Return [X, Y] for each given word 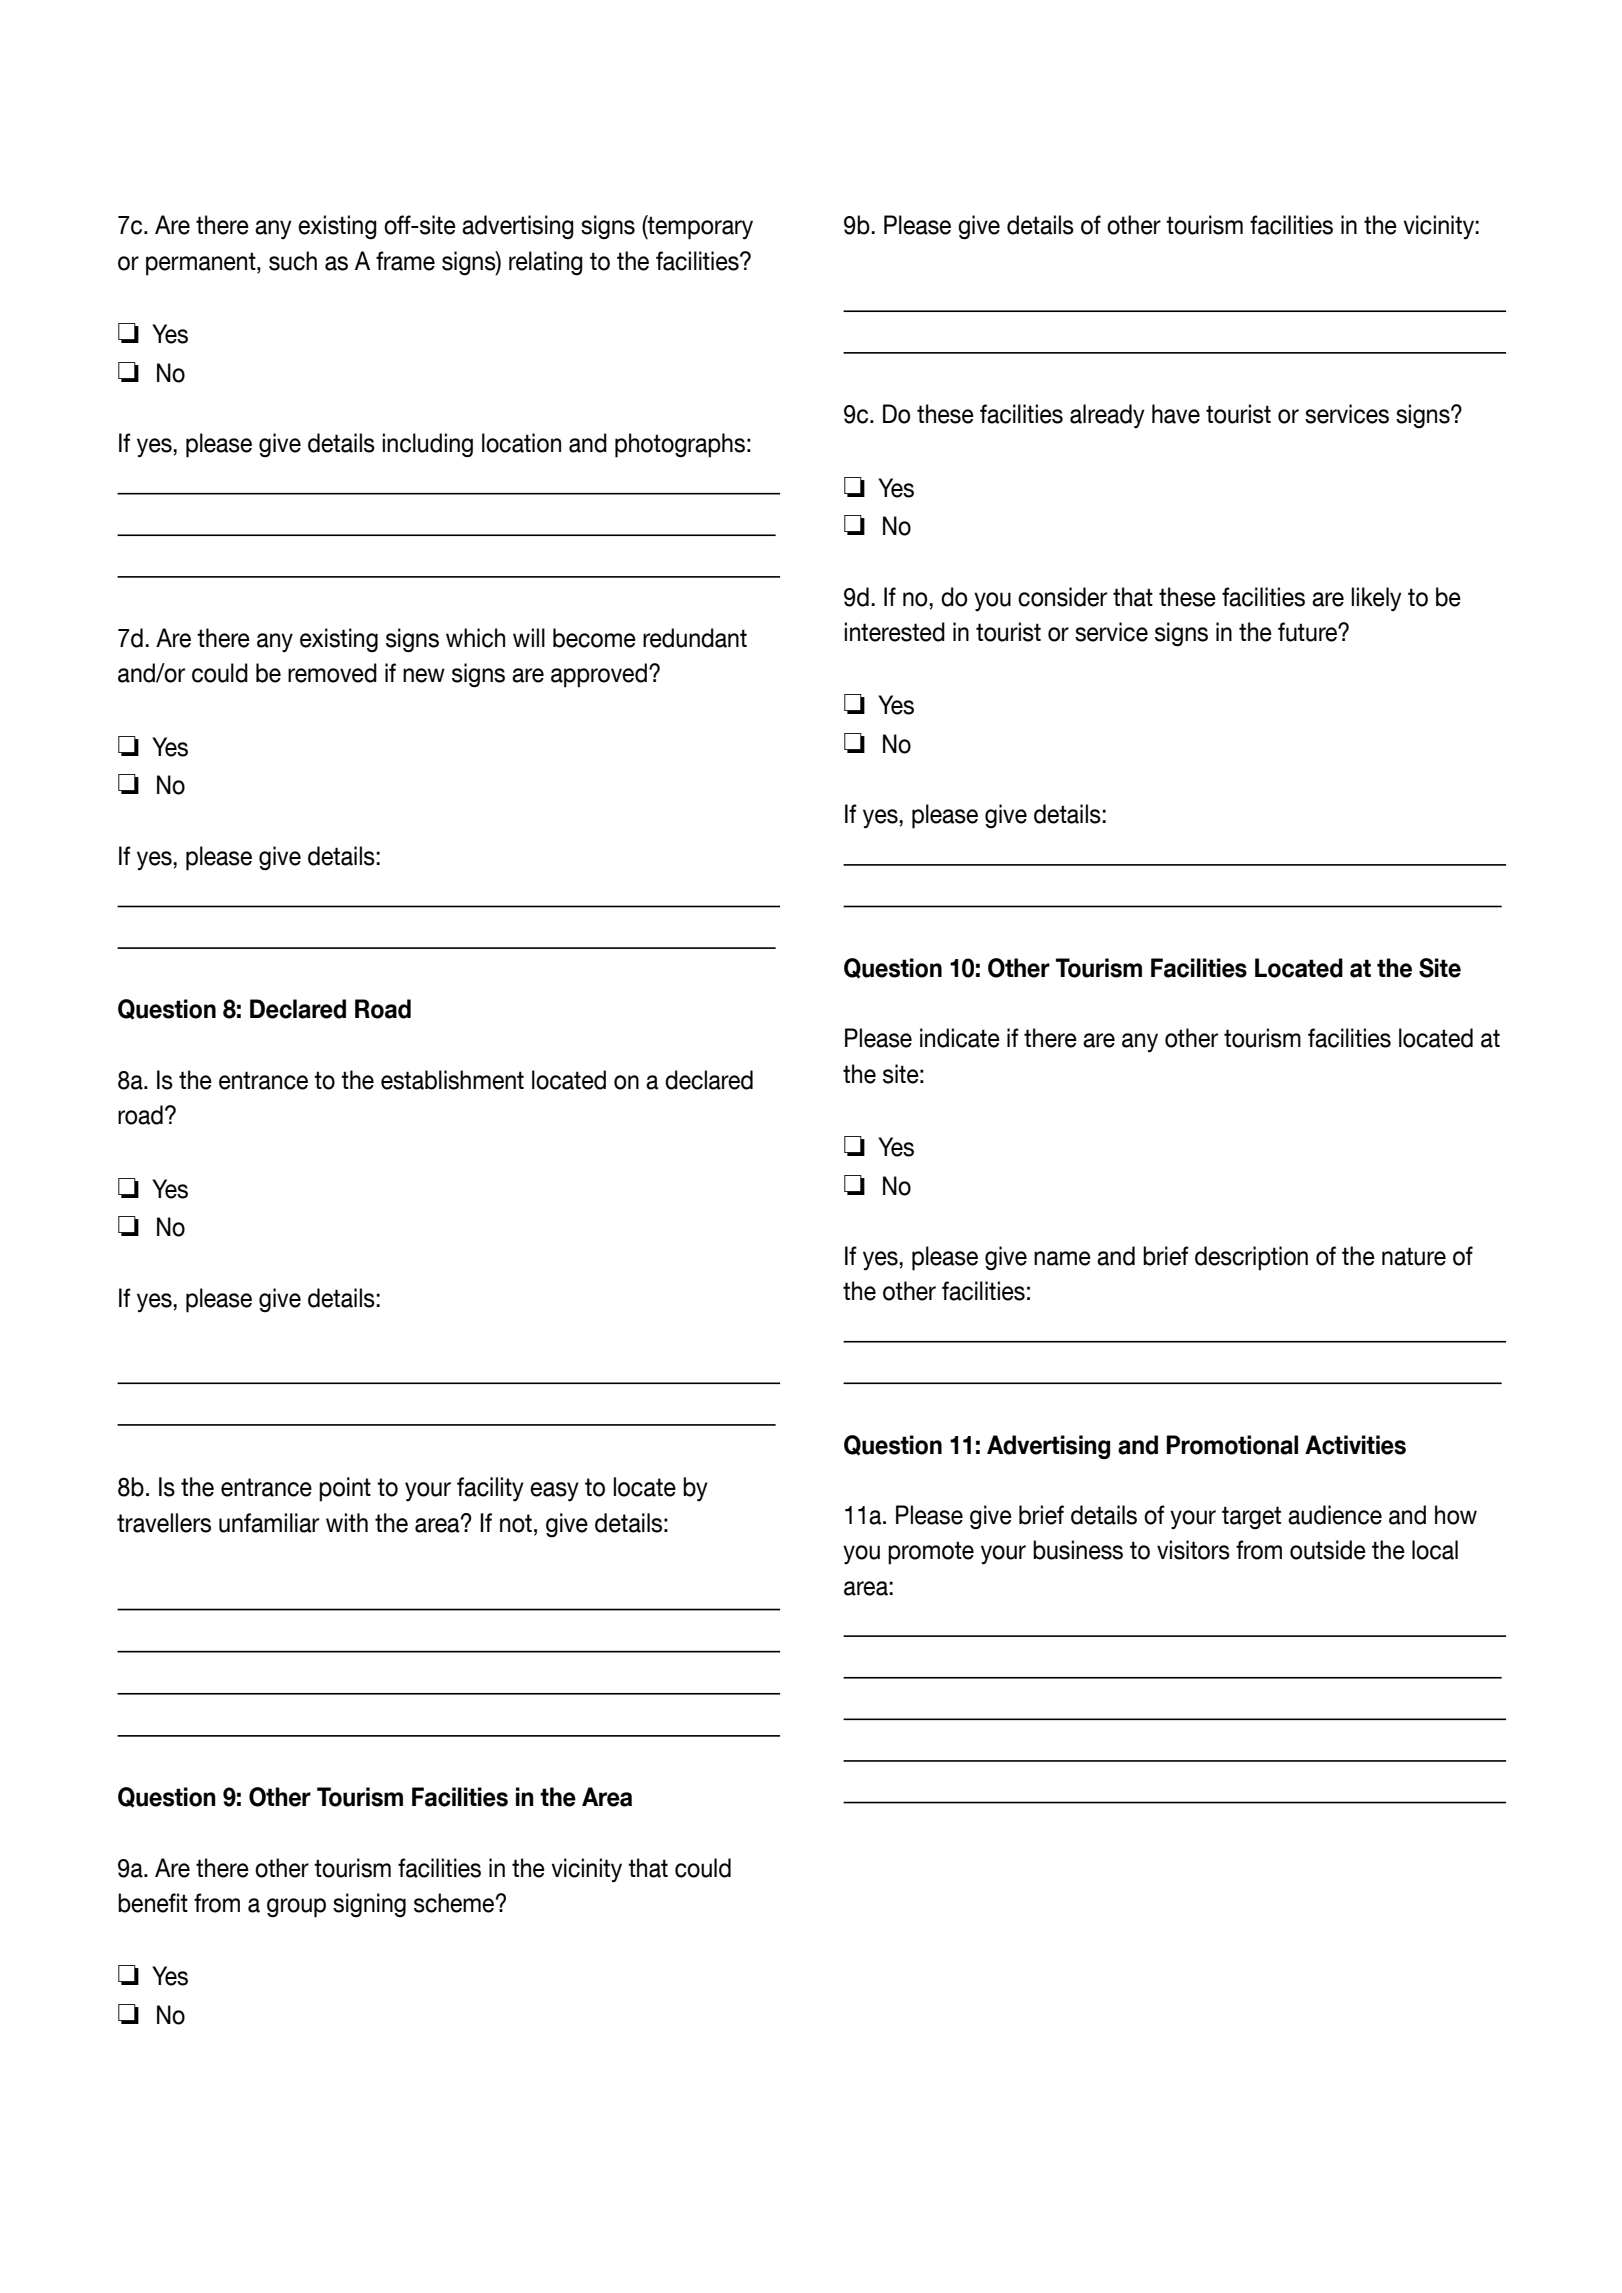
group [296, 1908]
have [1176, 414]
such [293, 261]
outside [1328, 1550]
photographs [680, 445]
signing [369, 1905]
